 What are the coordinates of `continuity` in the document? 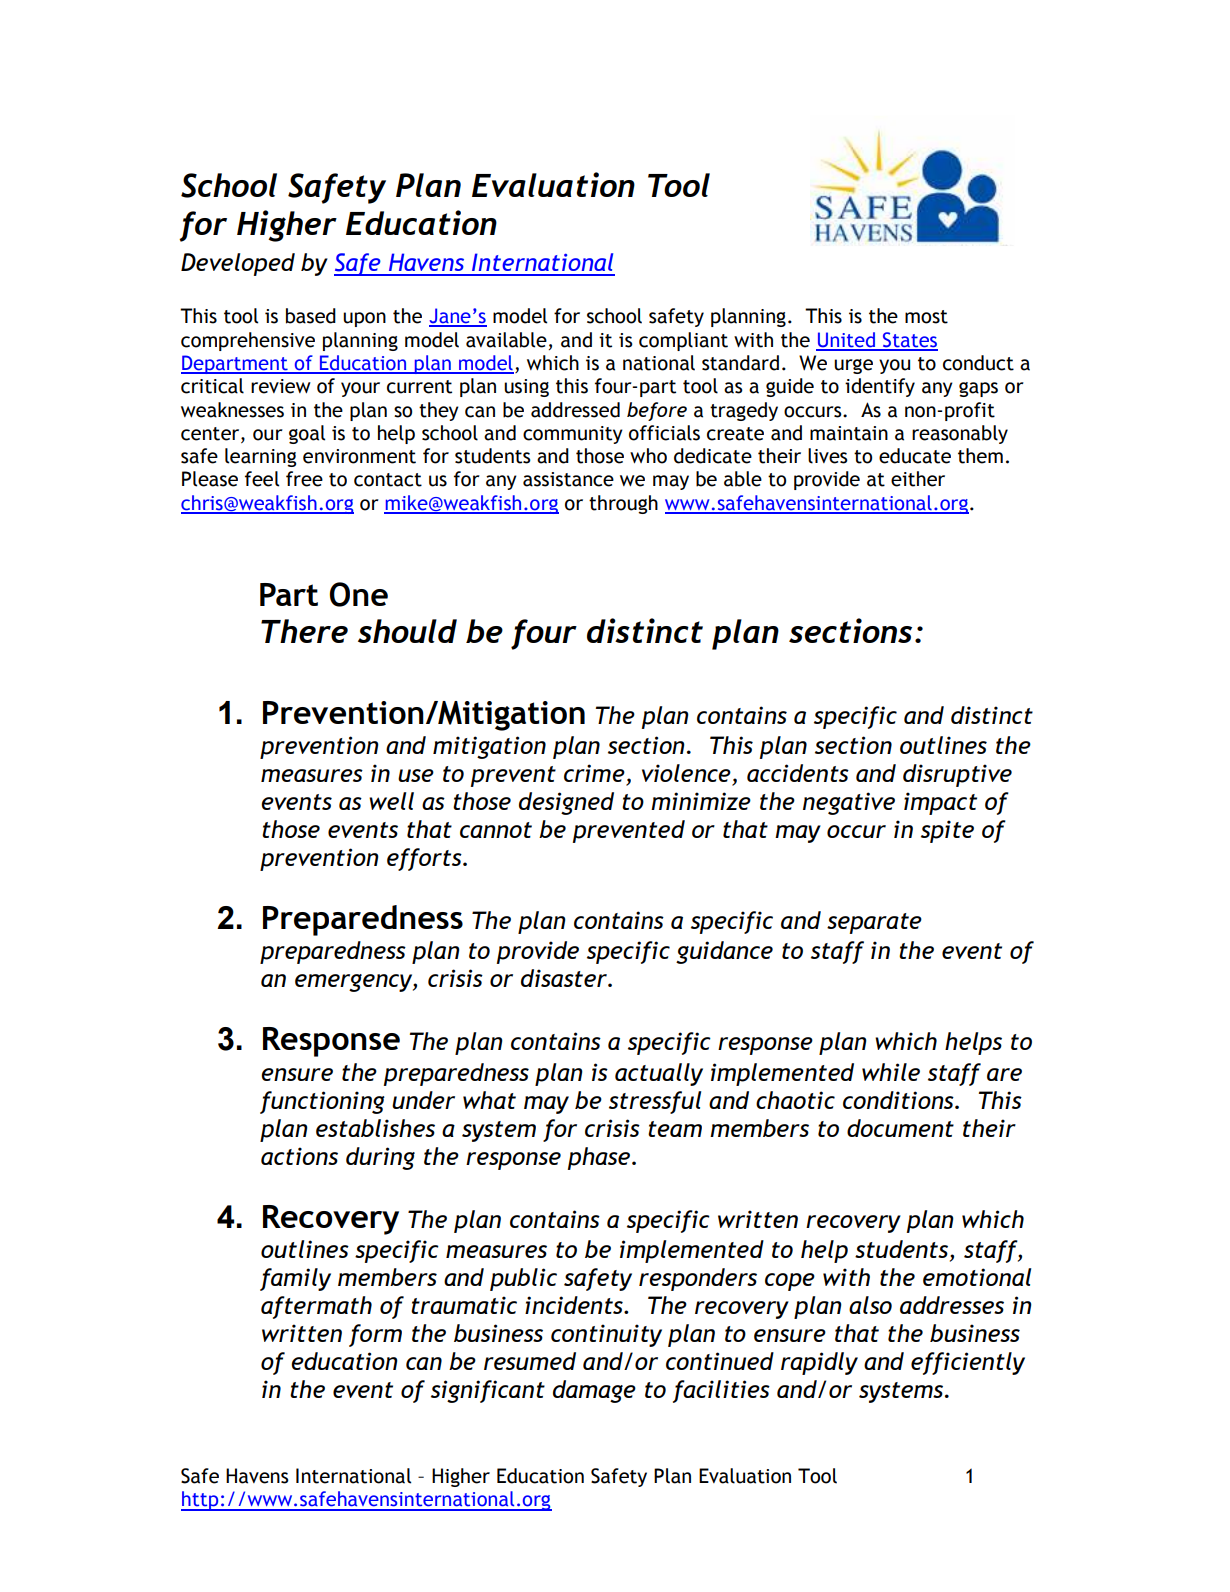 It's located at (606, 1335).
